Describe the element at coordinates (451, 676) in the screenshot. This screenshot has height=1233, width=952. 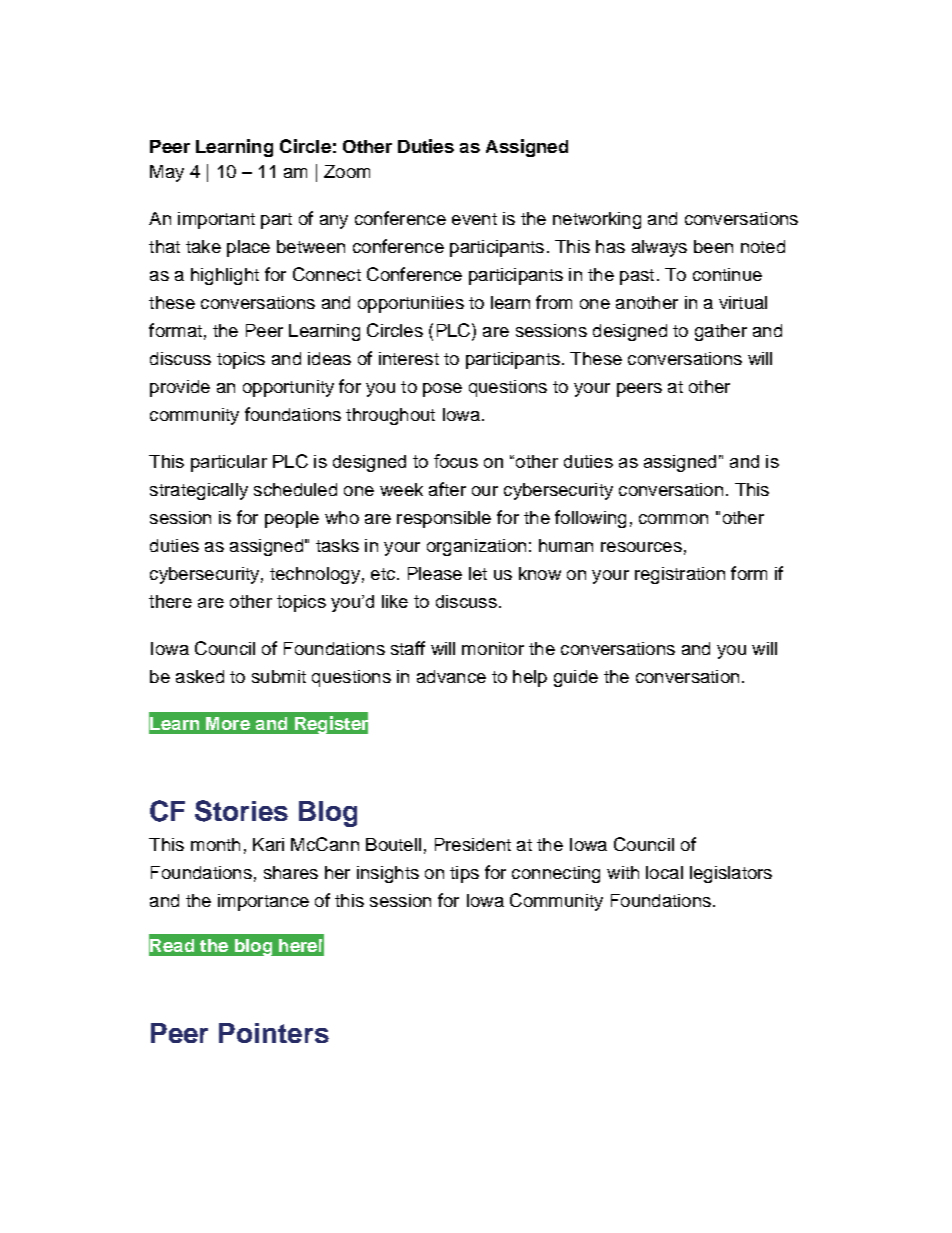
I see `advance` at that location.
